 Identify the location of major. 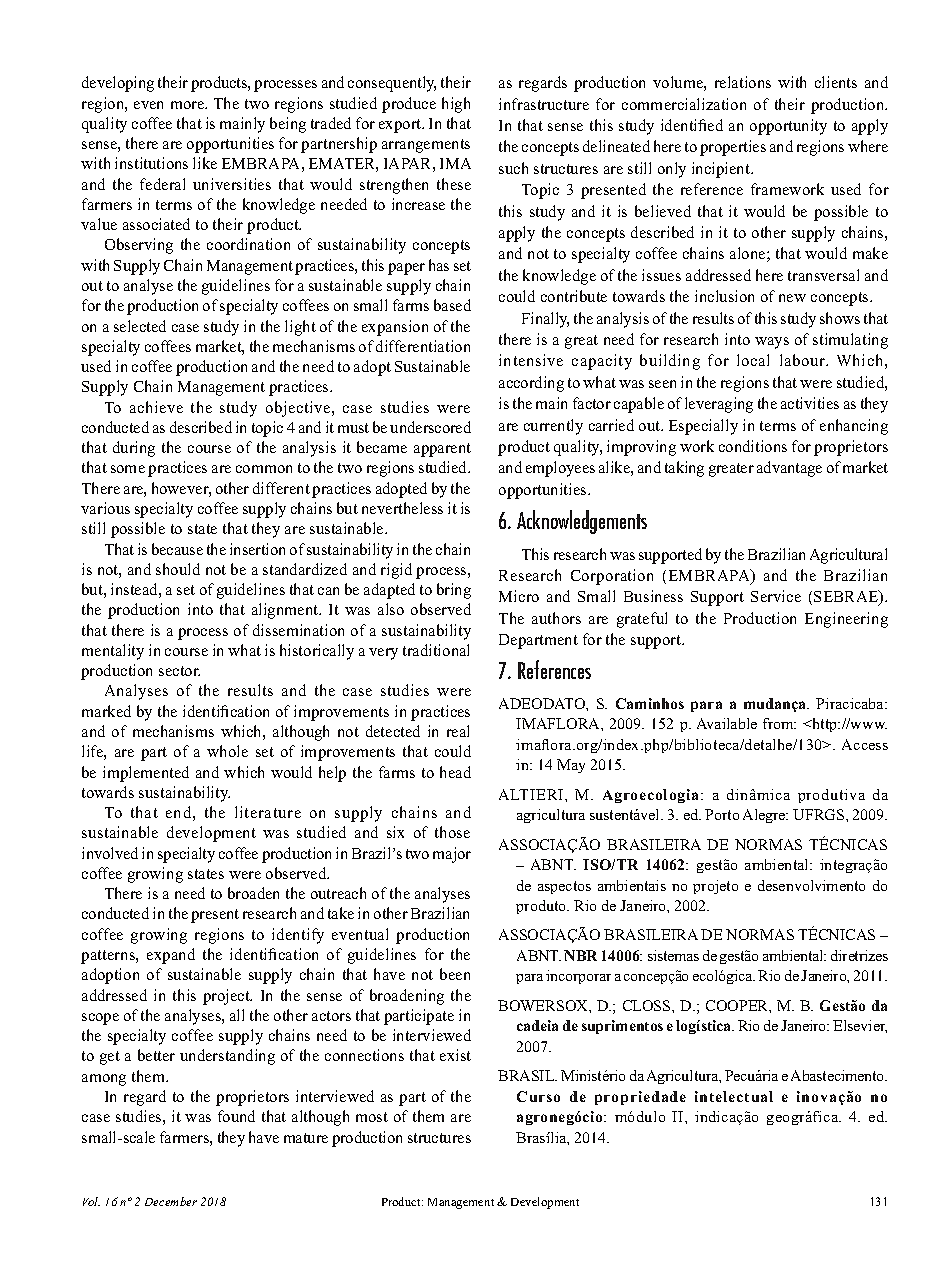
(452, 855).
